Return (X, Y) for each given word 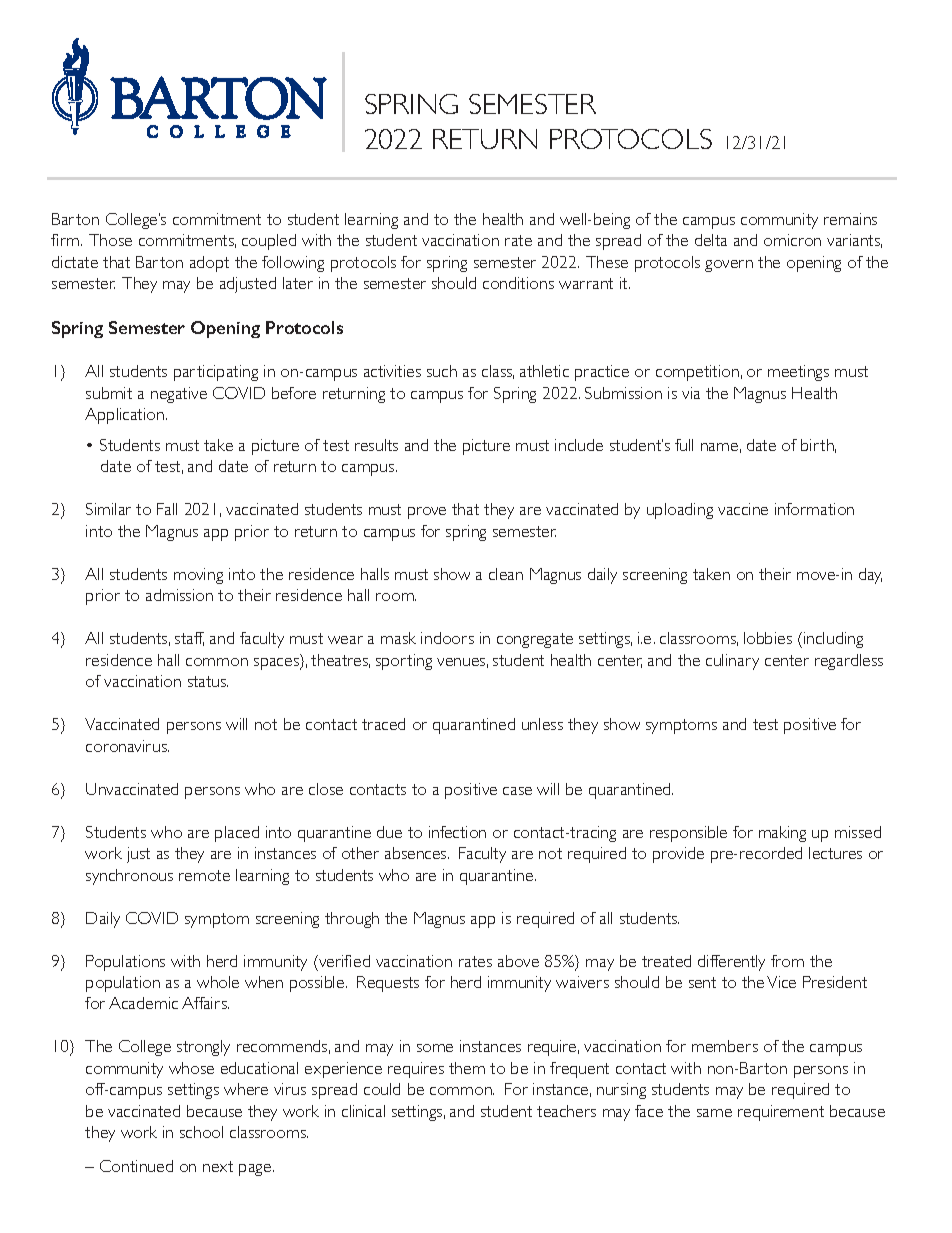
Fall (167, 509)
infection (457, 832)
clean (506, 574)
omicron (792, 240)
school (201, 1132)
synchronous (129, 877)
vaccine (743, 509)
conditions (518, 283)
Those (110, 240)
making (782, 834)
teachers (566, 1111)
